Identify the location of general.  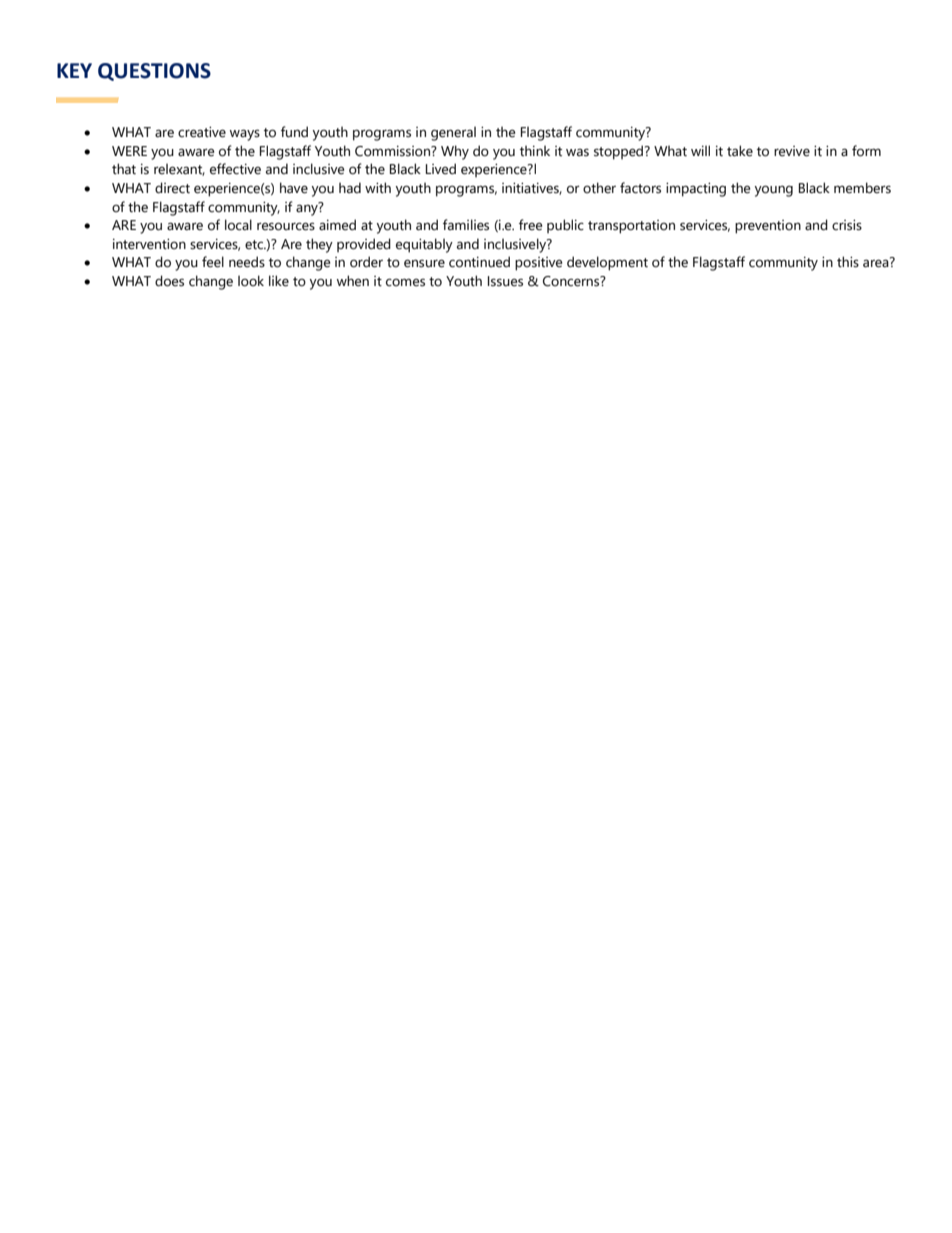
(453, 133).
